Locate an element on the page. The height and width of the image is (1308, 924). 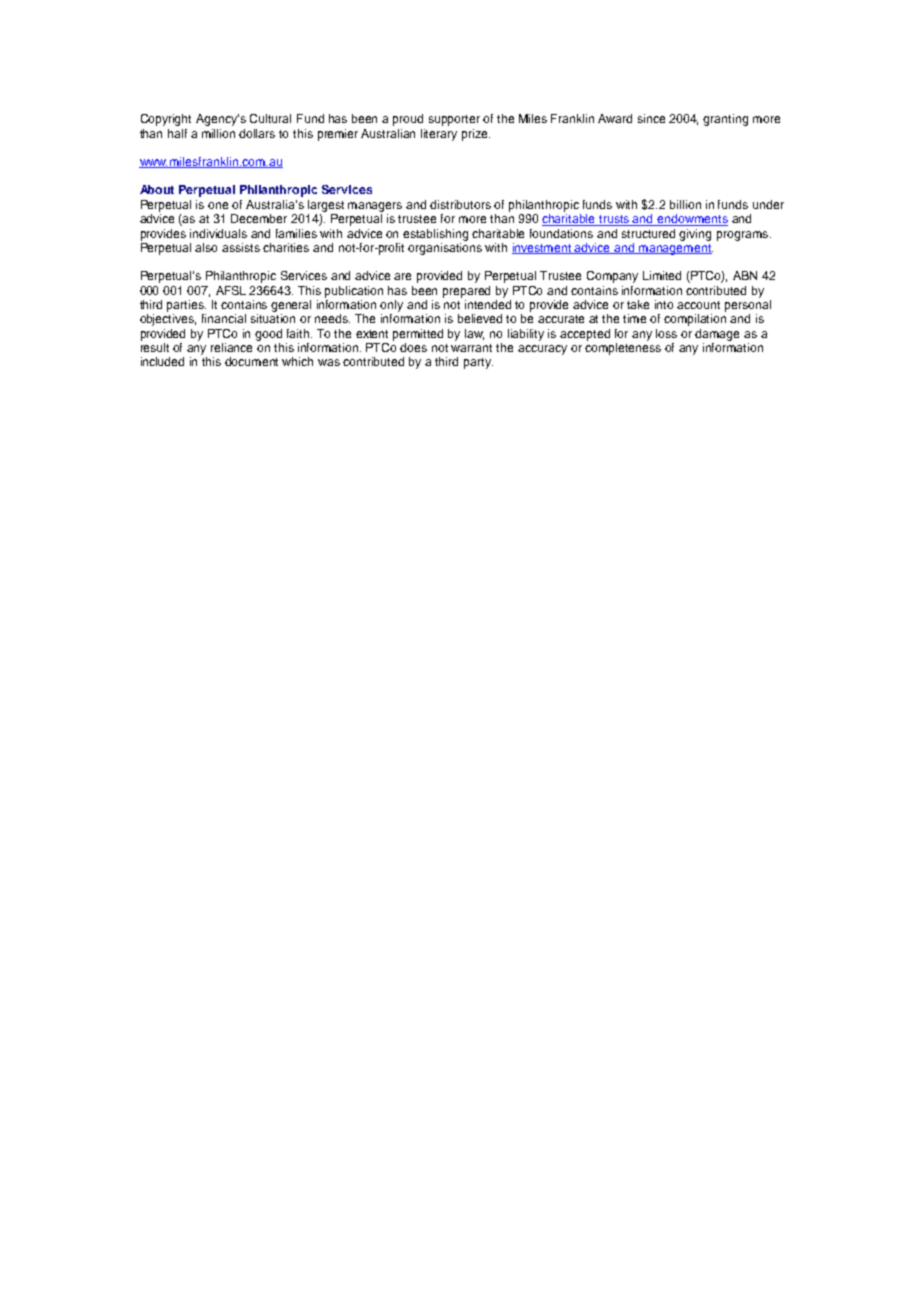
million is located at coordinates (218, 133).
